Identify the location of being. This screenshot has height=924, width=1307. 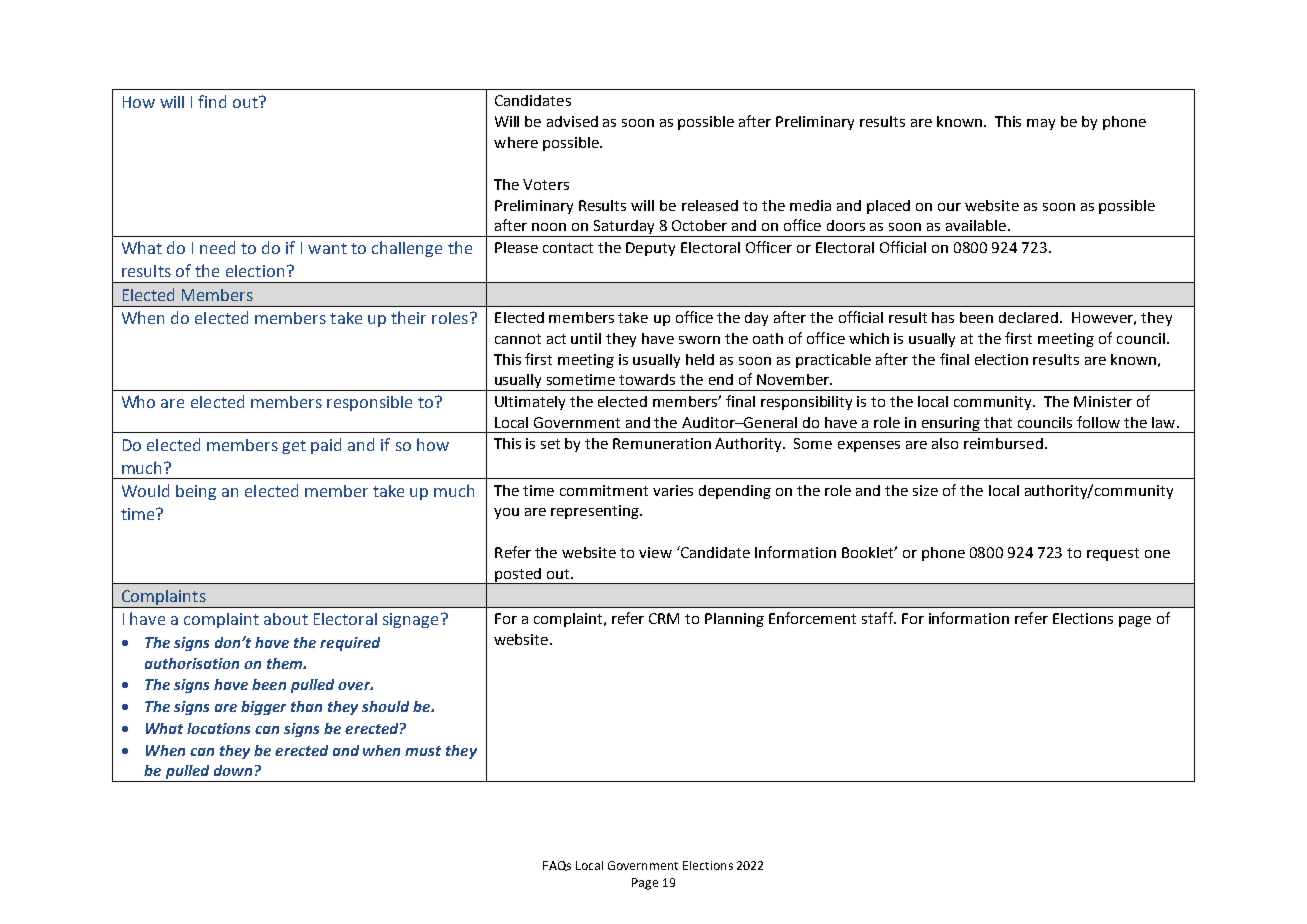
(196, 492).
